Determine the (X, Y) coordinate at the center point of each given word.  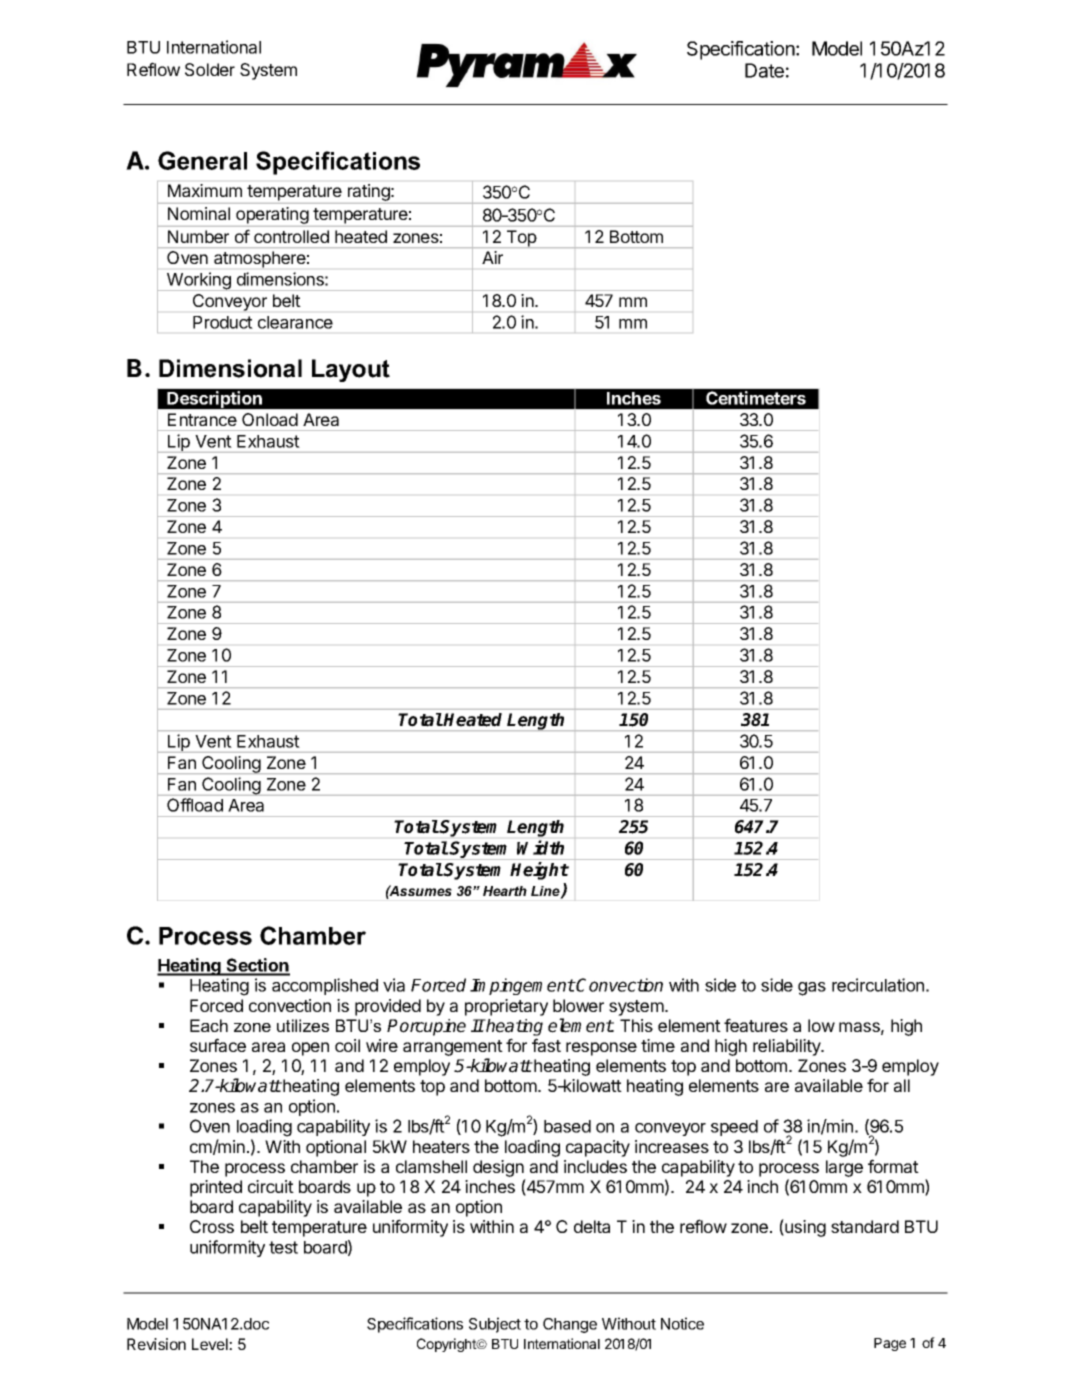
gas (812, 989)
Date (764, 70)
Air (492, 257)
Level (211, 1344)
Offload (195, 805)
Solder (210, 69)
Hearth (505, 891)
